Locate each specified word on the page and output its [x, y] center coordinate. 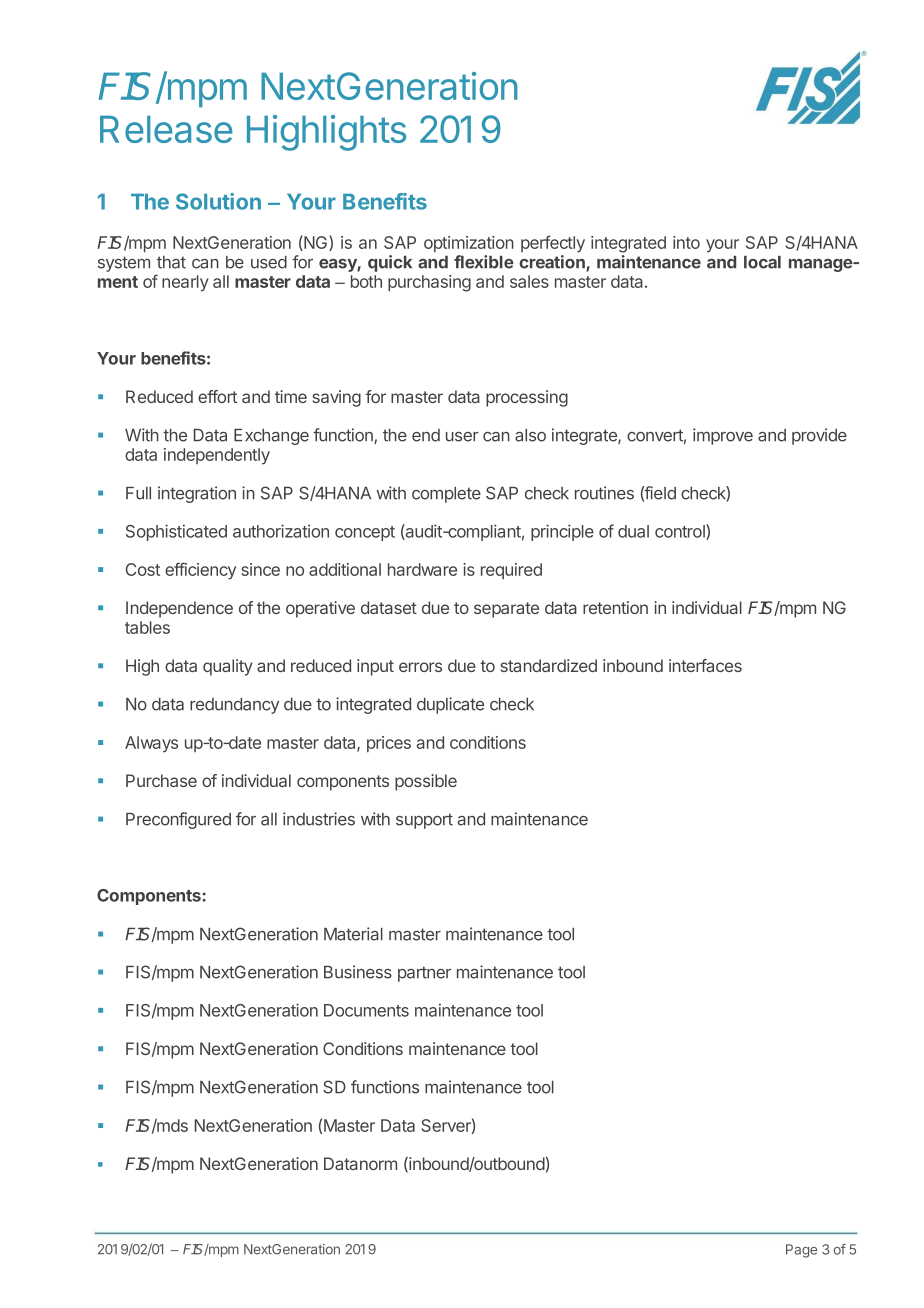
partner [424, 974]
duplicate [450, 705]
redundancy [234, 706]
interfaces [705, 665]
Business [358, 972]
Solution [218, 201]
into [686, 242]
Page [801, 1251]
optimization [469, 244]
